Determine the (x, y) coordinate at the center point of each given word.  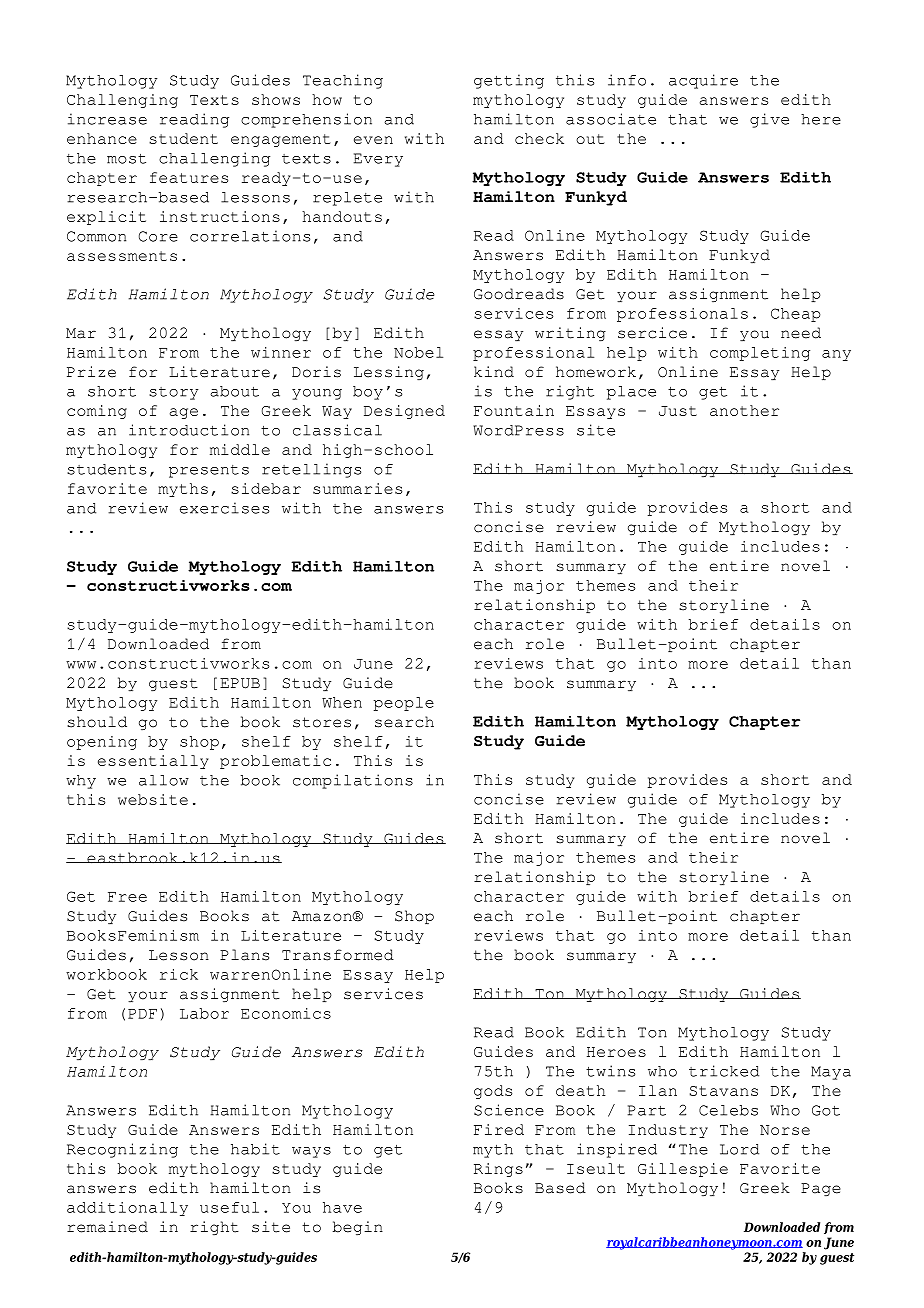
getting (509, 81)
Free (127, 897)
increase (107, 119)
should (97, 722)
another (744, 410)
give (769, 120)
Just (678, 411)
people (404, 704)
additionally (127, 1209)
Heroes (616, 1052)
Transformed (338, 955)
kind (494, 372)
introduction (189, 430)
